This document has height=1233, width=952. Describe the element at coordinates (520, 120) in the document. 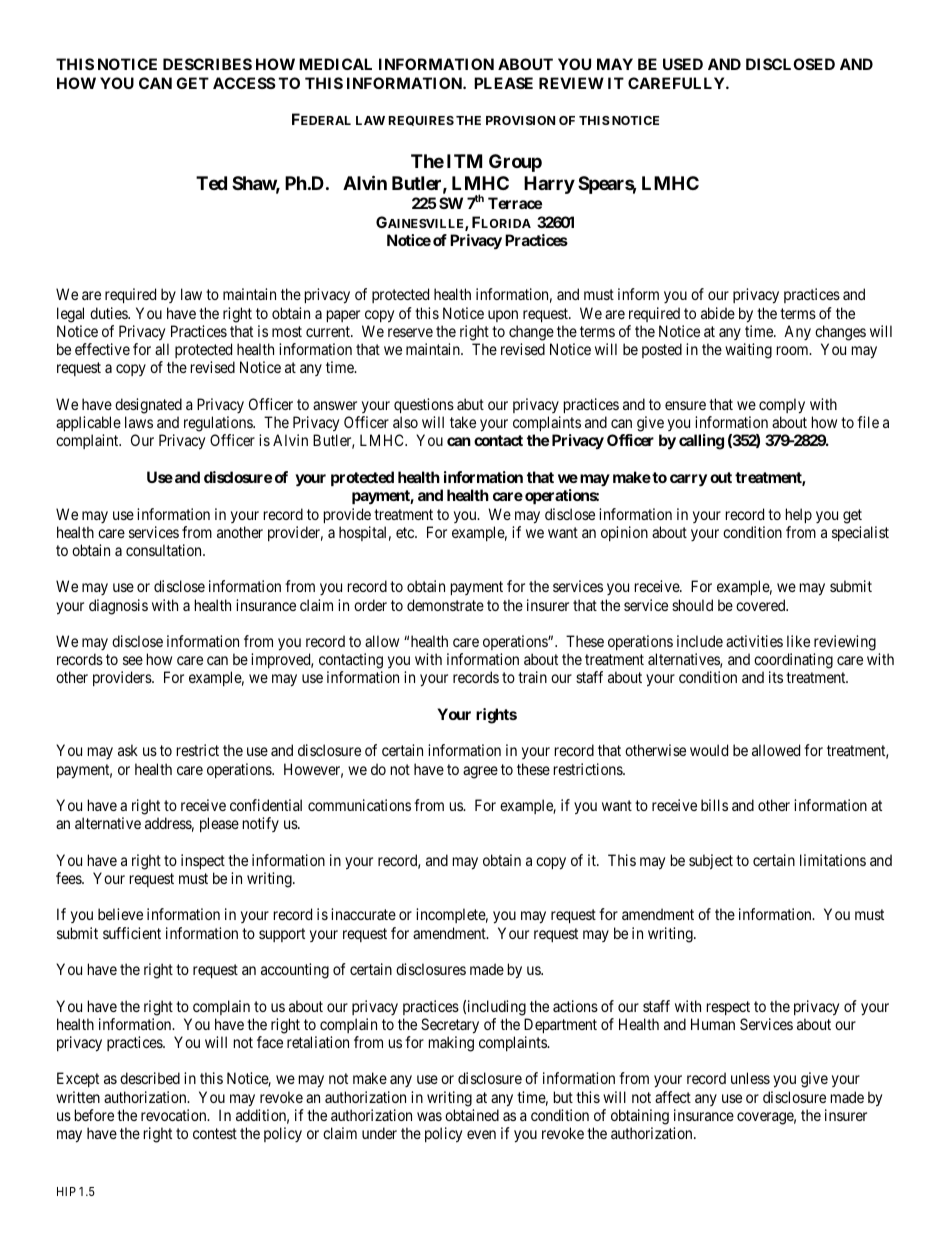

I see `PROVISION` at that location.
